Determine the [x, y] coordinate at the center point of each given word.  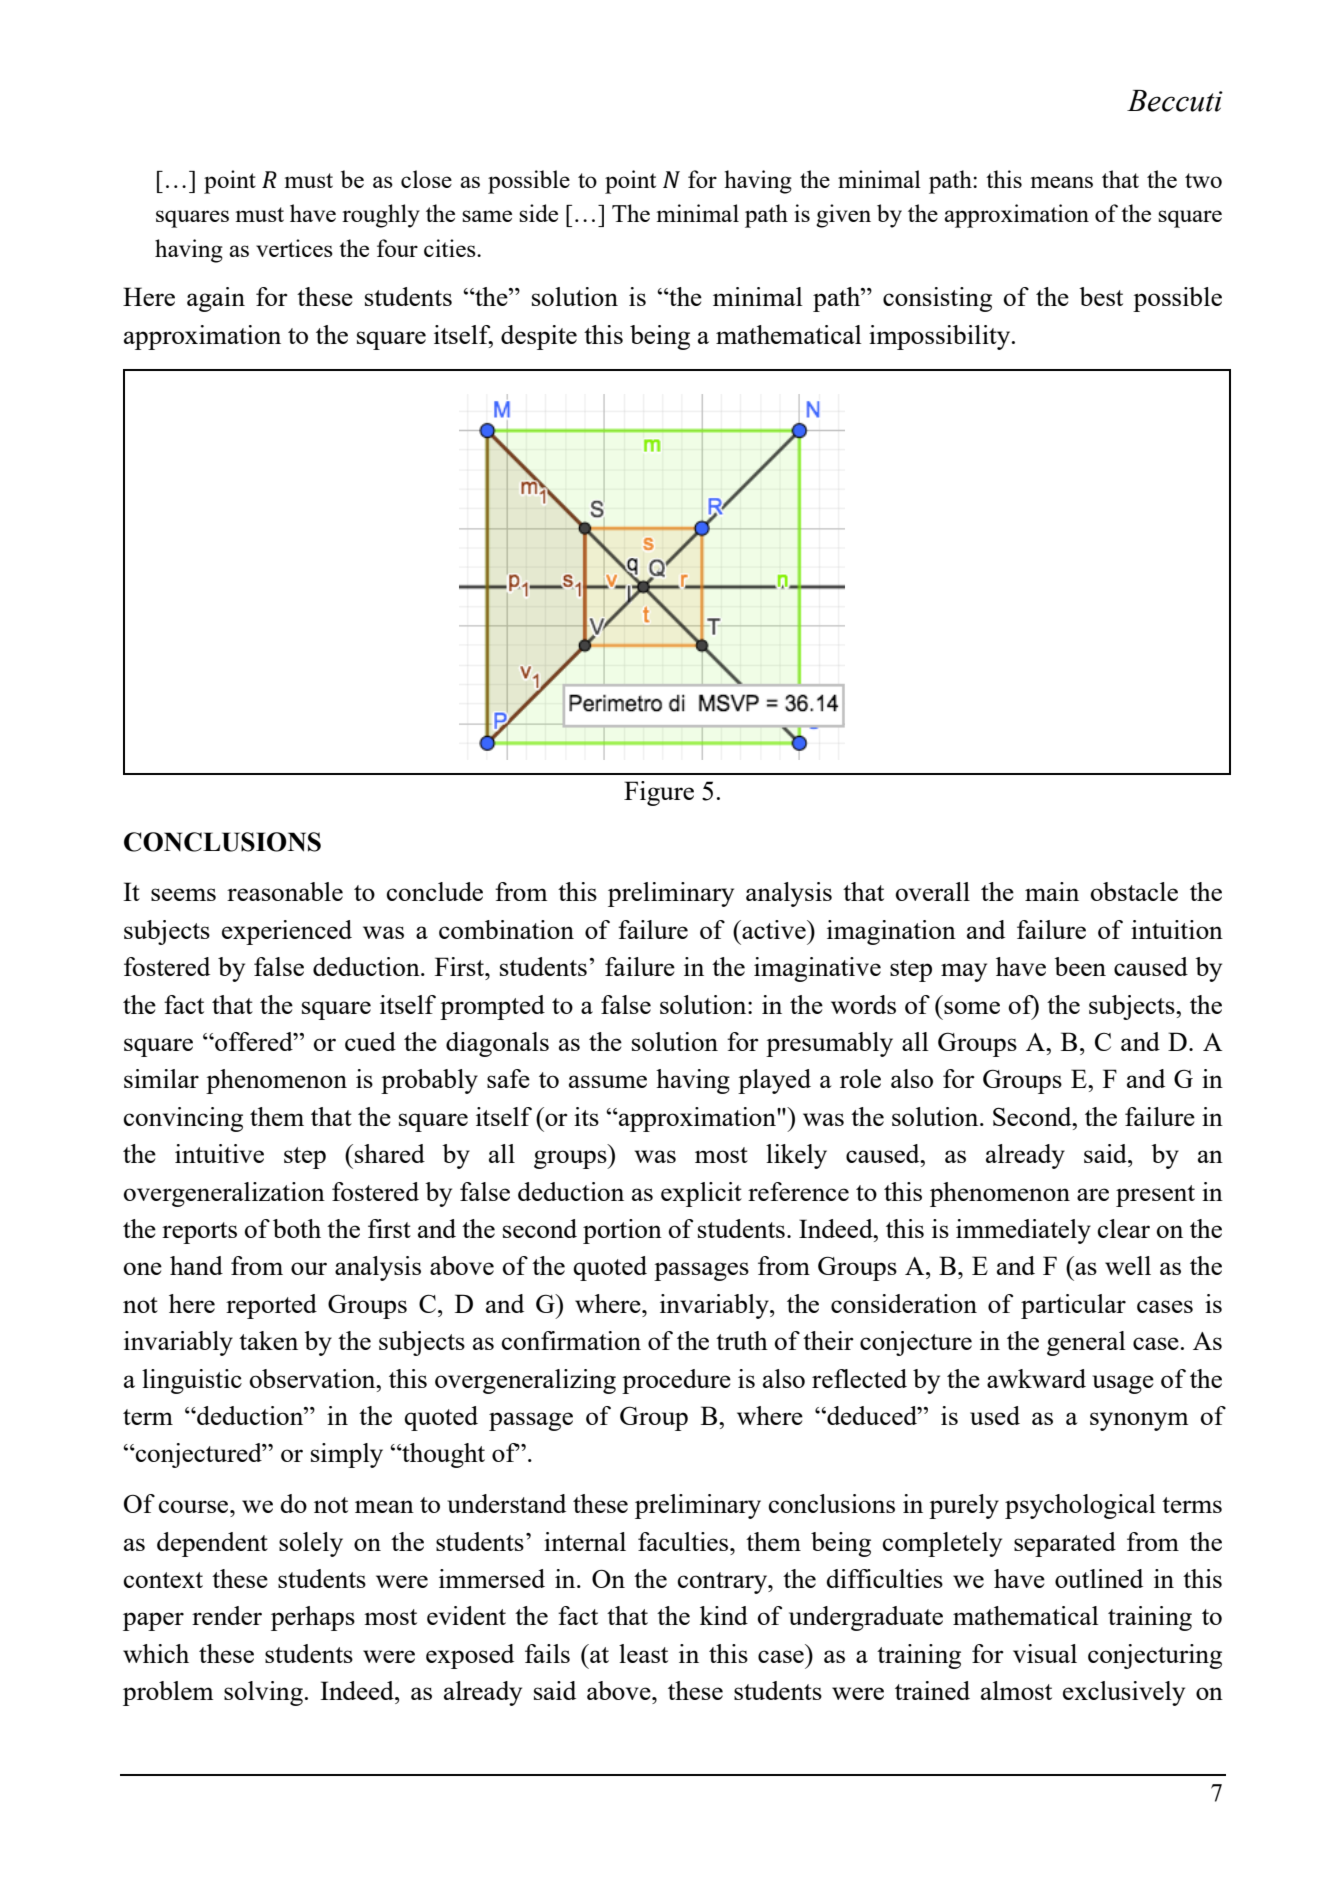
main [1052, 891]
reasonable [285, 891]
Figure [659, 793]
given [843, 216]
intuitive [219, 1153]
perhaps [313, 1618]
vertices [294, 248]
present [1155, 1196]
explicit [701, 1194]
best [1101, 296]
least [643, 1653]
